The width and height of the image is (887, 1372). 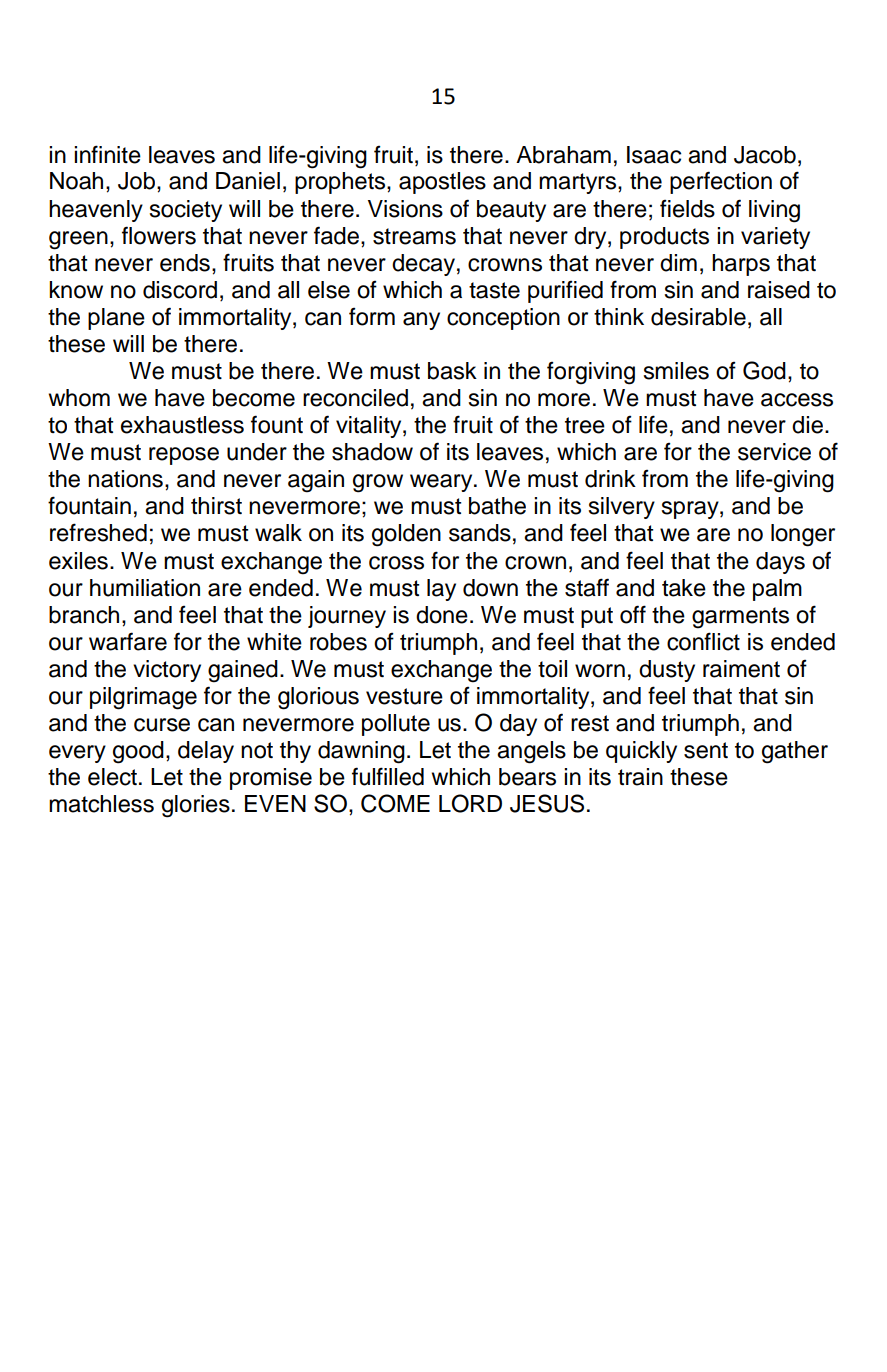 I want to click on apostles, so click(x=442, y=183).
